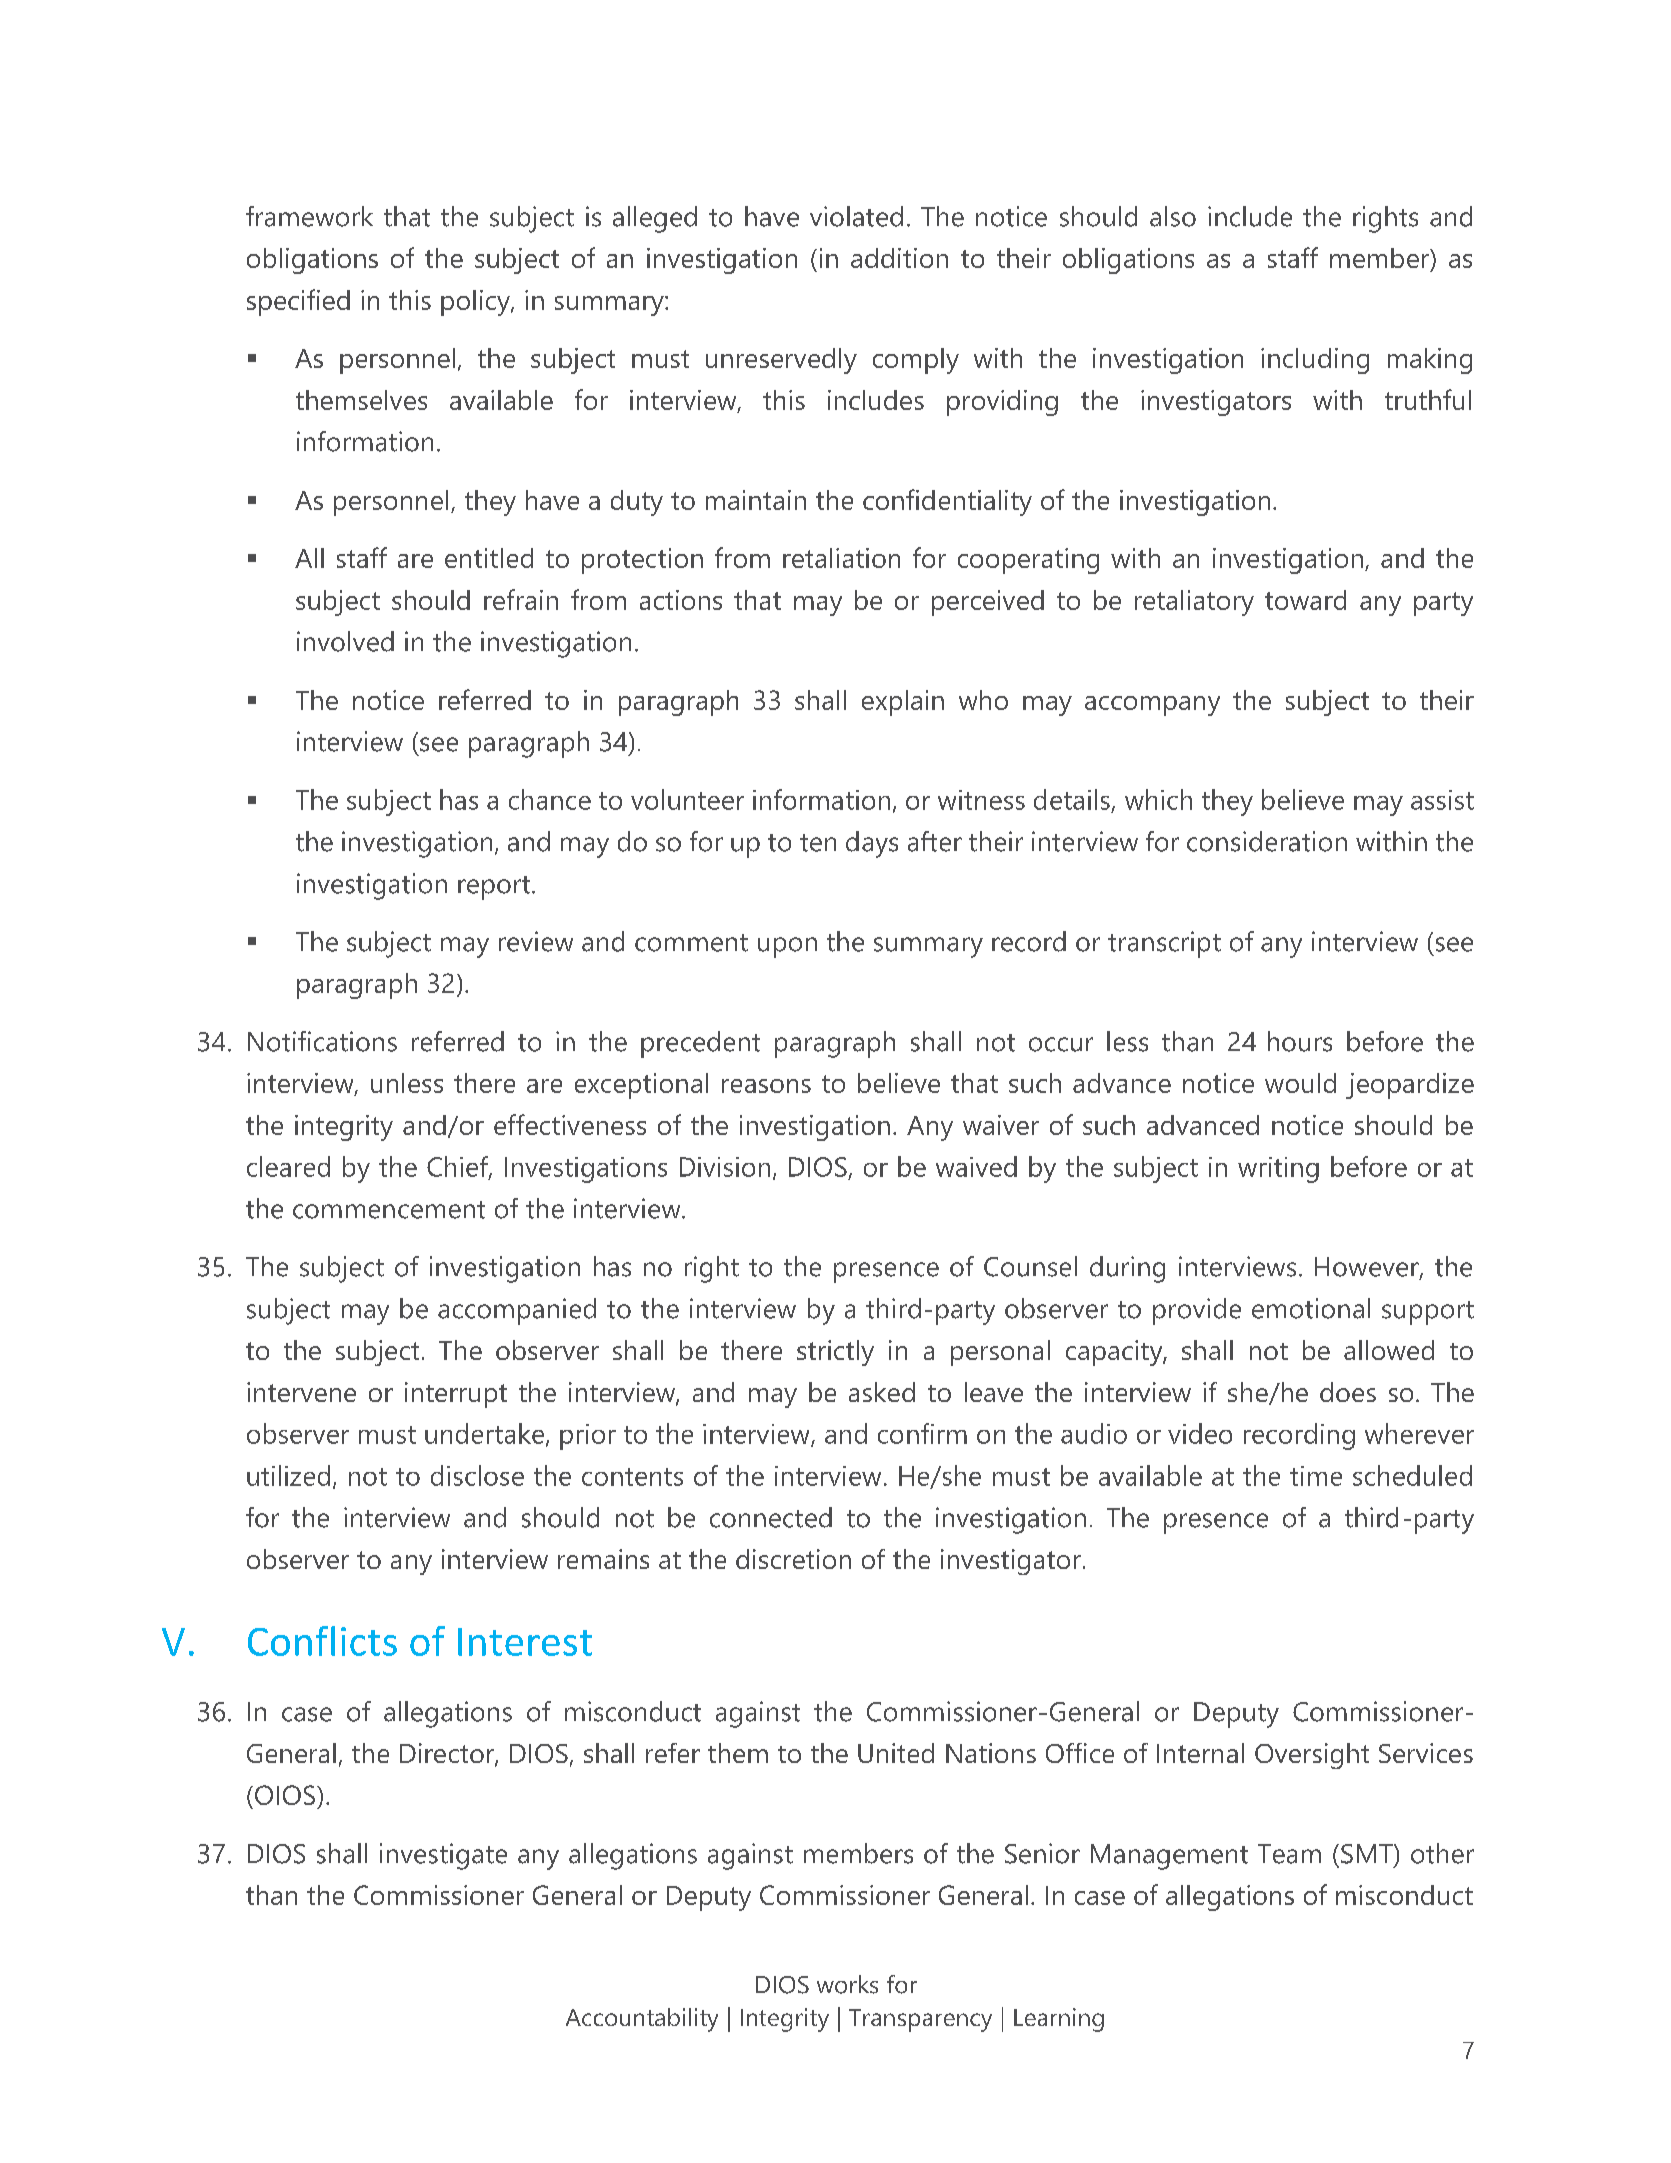 The height and width of the image is (2163, 1671). What do you see at coordinates (847, 1984) in the image?
I see `works` at bounding box center [847, 1984].
